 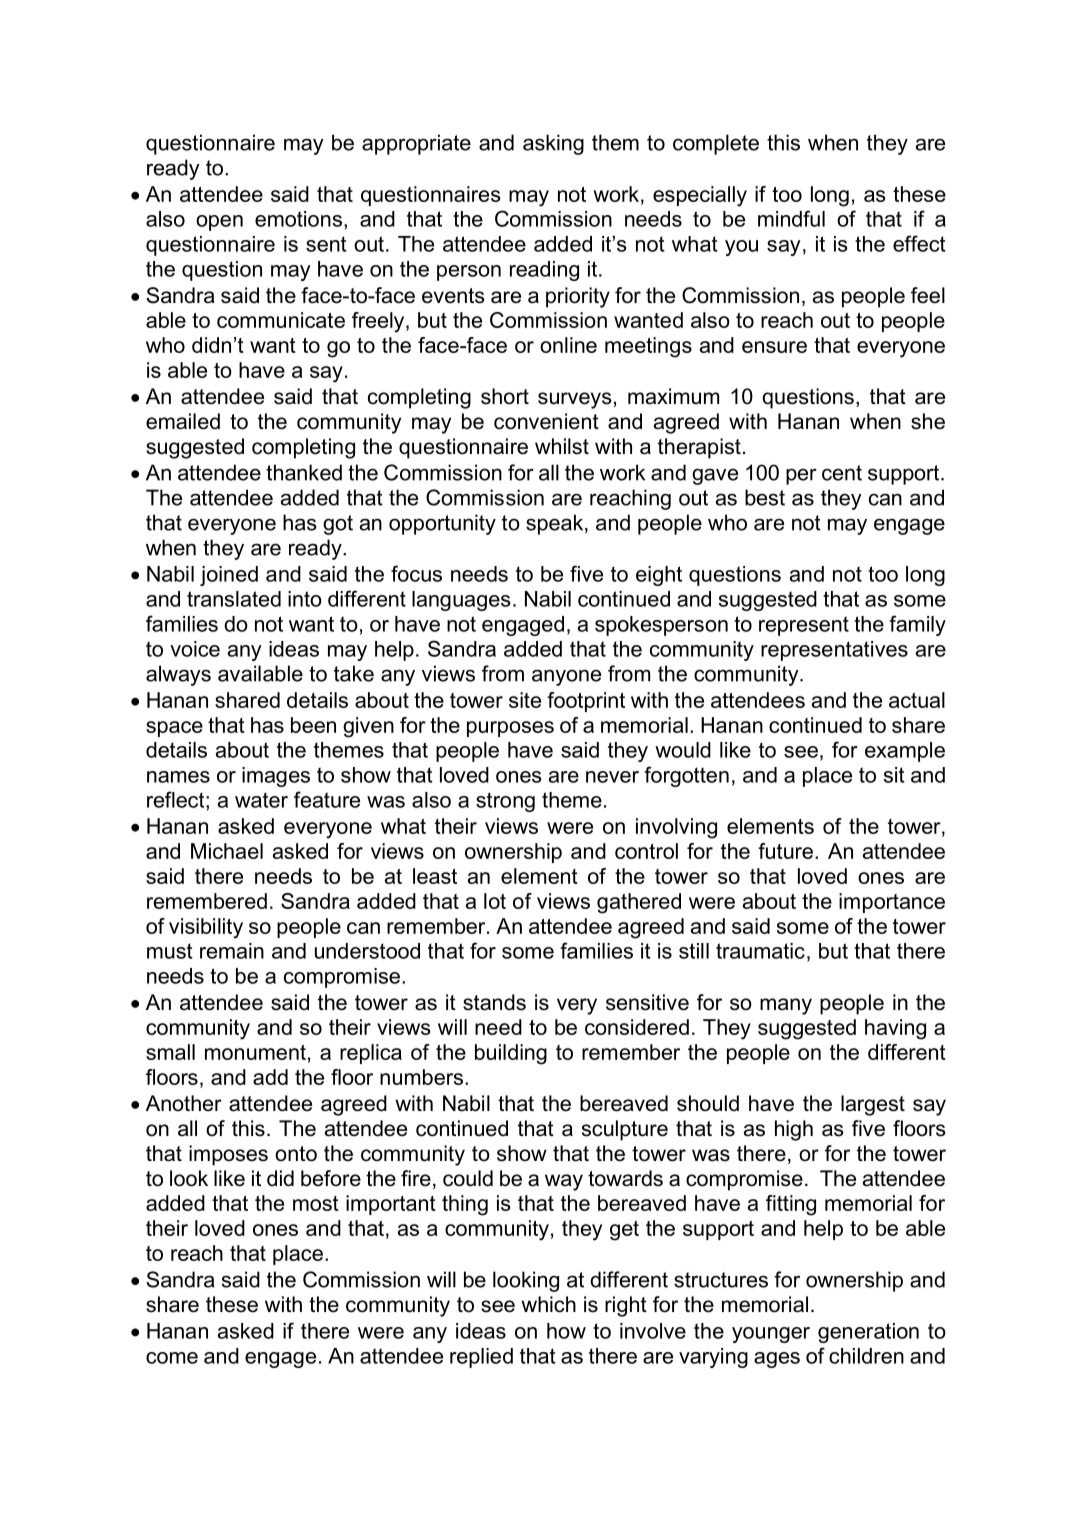 What do you see at coordinates (868, 1333) in the screenshot?
I see `generation` at bounding box center [868, 1333].
